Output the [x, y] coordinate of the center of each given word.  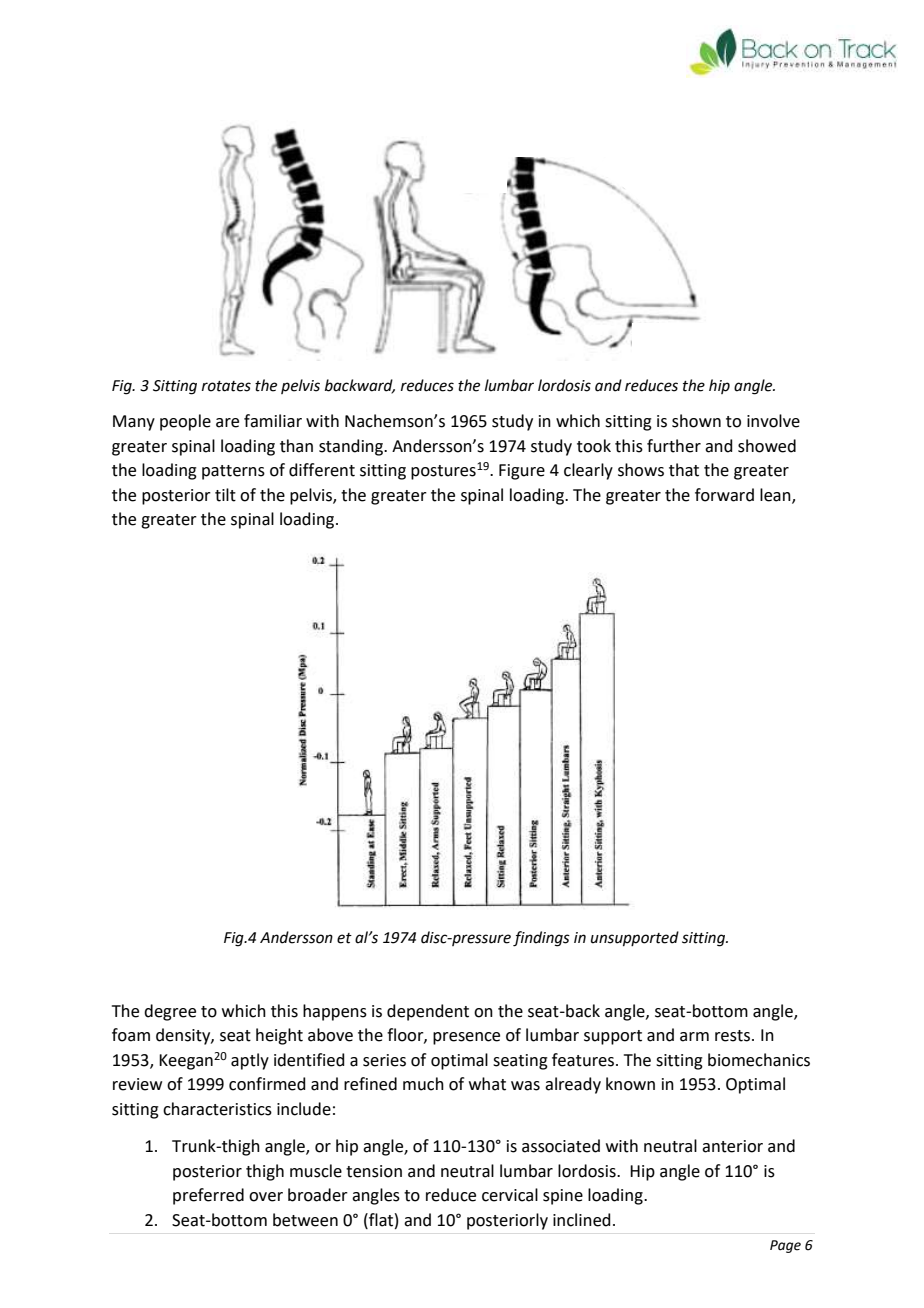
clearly [588, 471]
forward [724, 495]
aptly [250, 1061]
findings [541, 939]
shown [696, 421]
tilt [225, 495]
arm [694, 1037]
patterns [233, 472]
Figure [522, 472]
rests [732, 1036]
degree [170, 1012]
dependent [428, 1012]
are [227, 423]
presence [466, 1038]
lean [776, 495]
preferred [208, 1196]
